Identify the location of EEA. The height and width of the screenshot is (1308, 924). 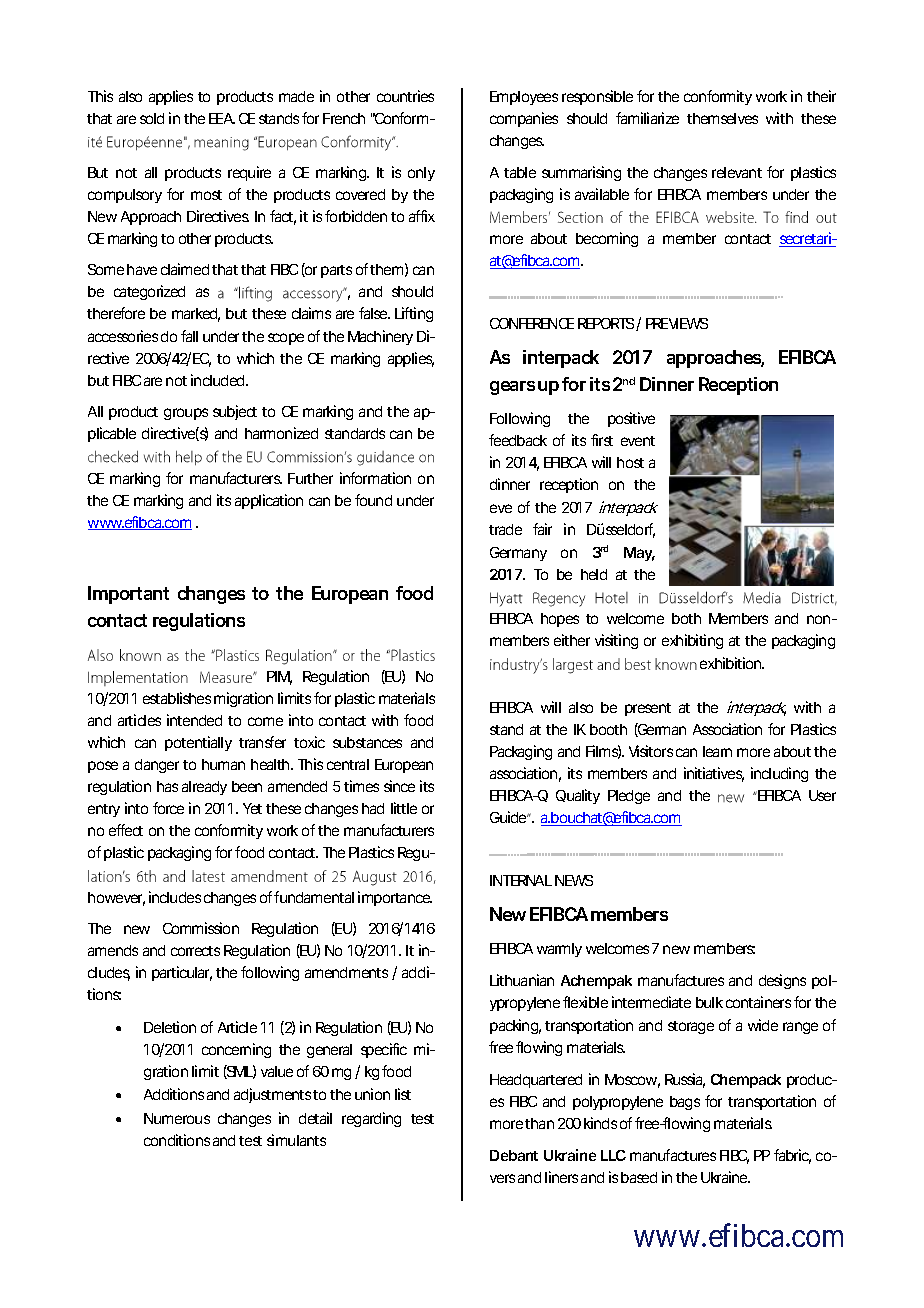
(221, 118).
